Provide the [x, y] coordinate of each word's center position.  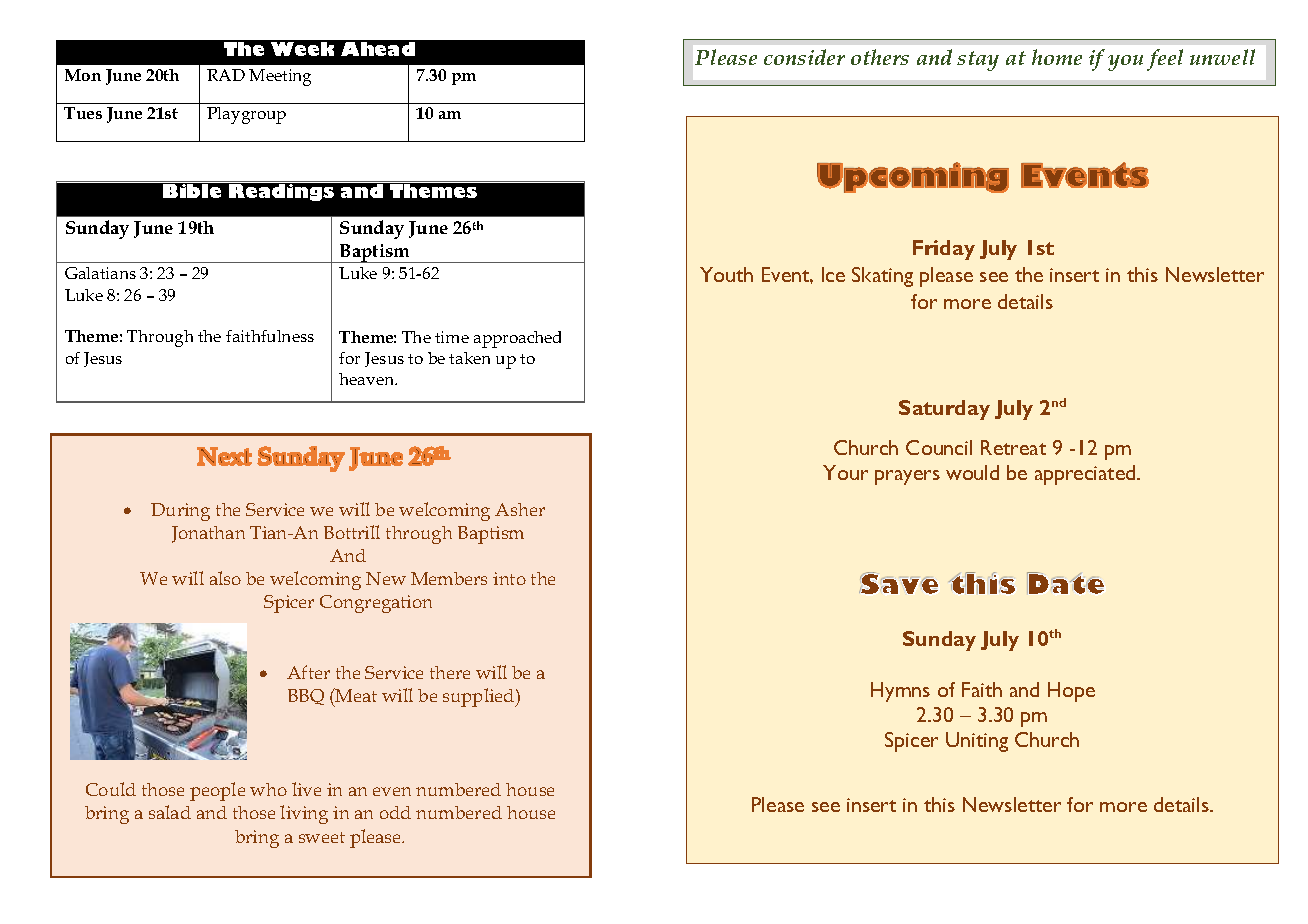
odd [395, 812]
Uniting [977, 742]
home [1057, 57]
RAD [226, 75]
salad [170, 812]
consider [804, 57]
